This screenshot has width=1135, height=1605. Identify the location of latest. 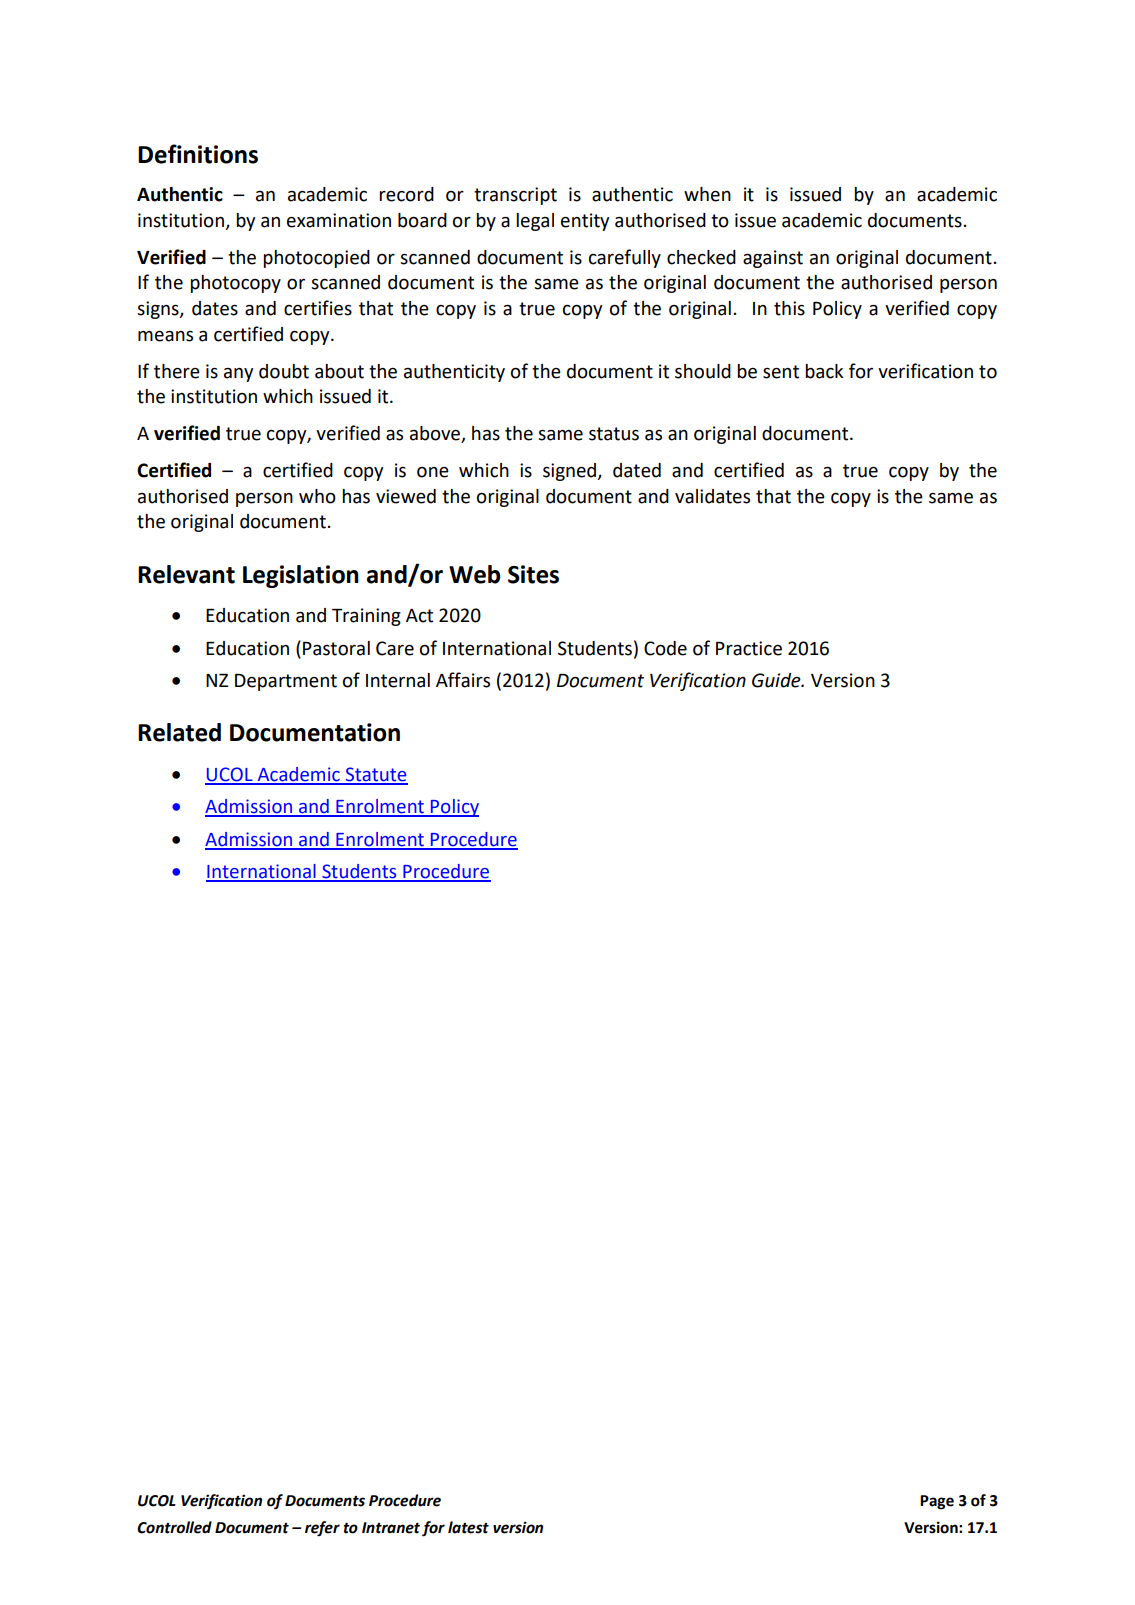
(468, 1527).
